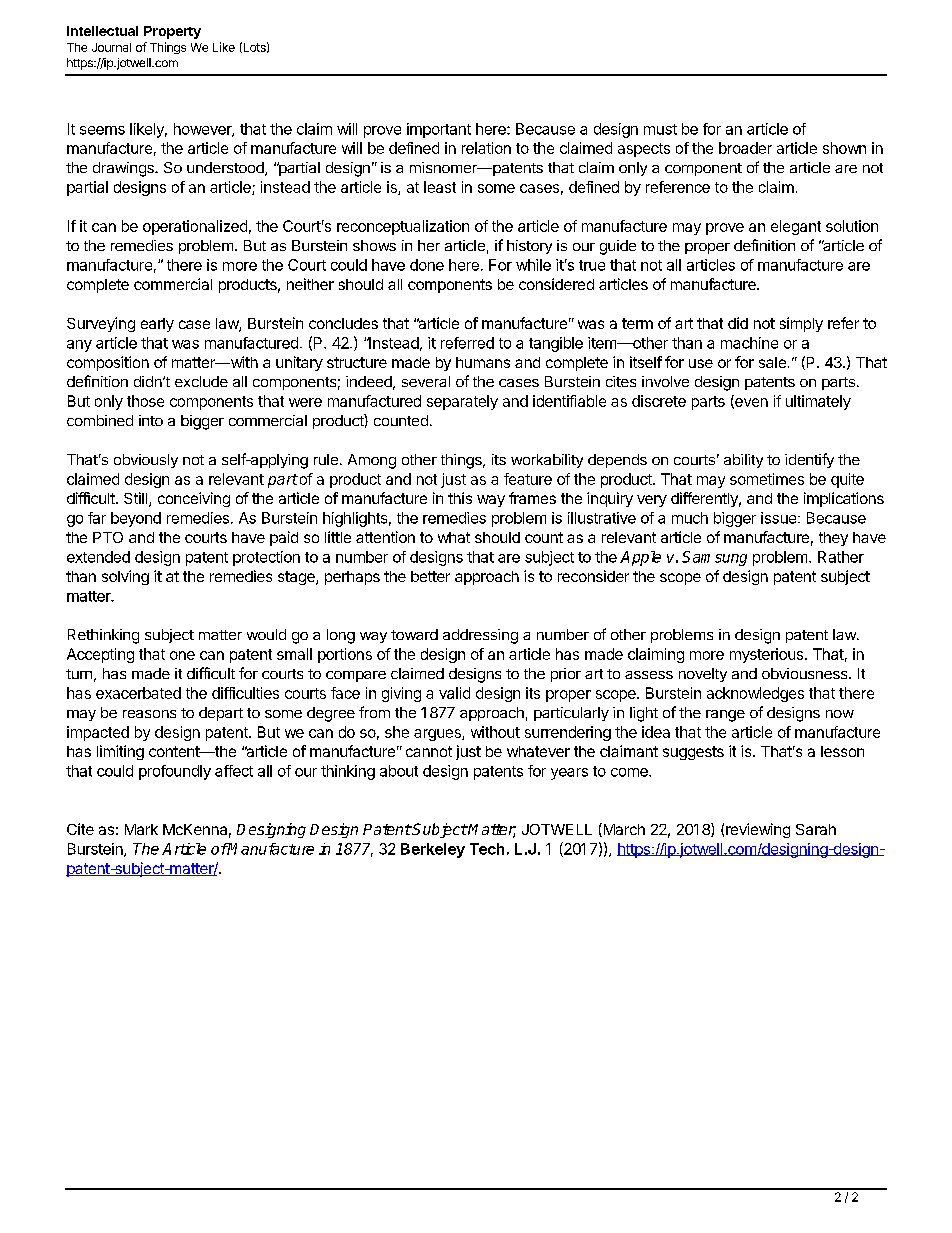 The image size is (952, 1233). I want to click on must, so click(660, 129).
